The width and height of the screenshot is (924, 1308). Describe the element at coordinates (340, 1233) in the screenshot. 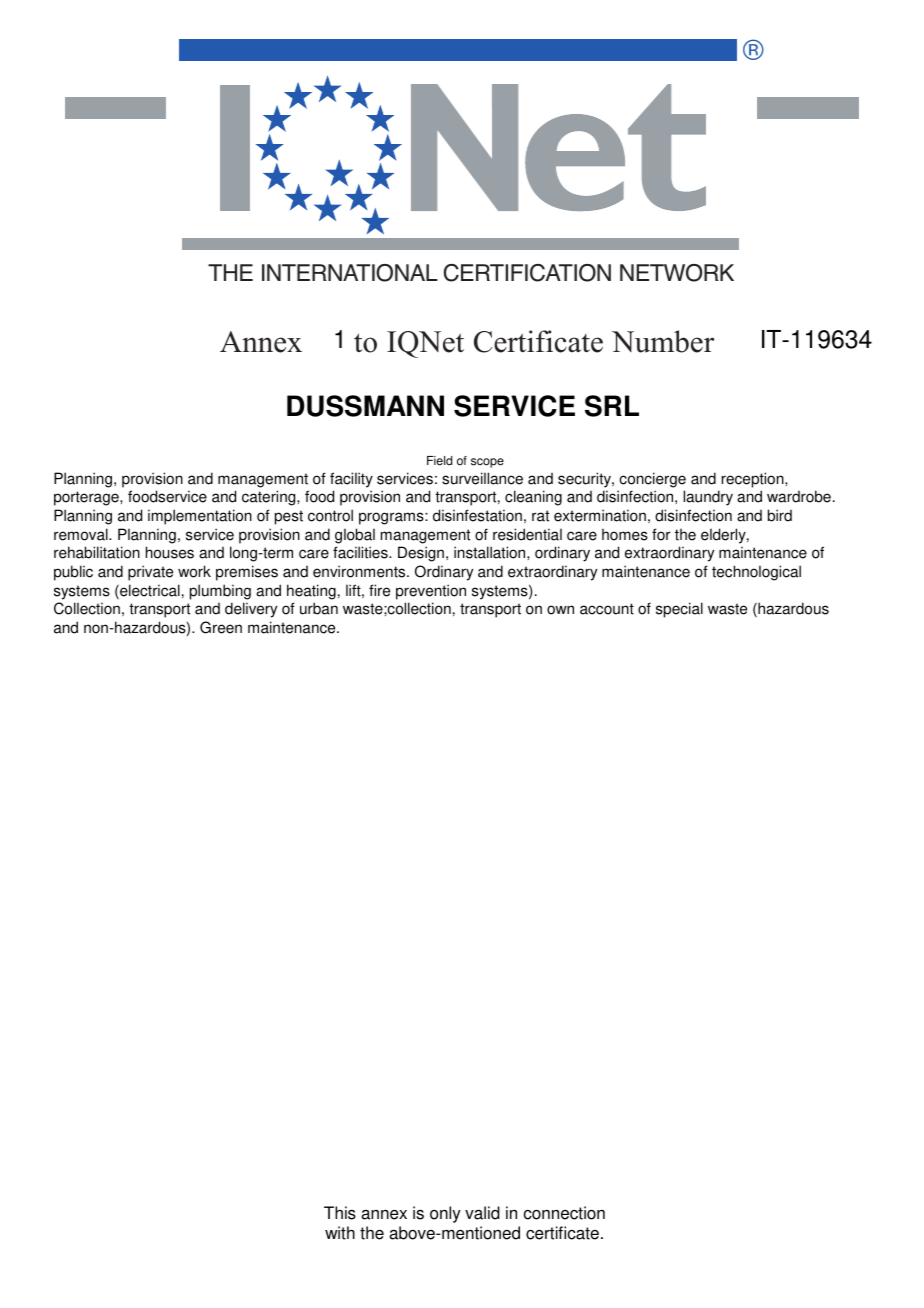

I see `with` at that location.
